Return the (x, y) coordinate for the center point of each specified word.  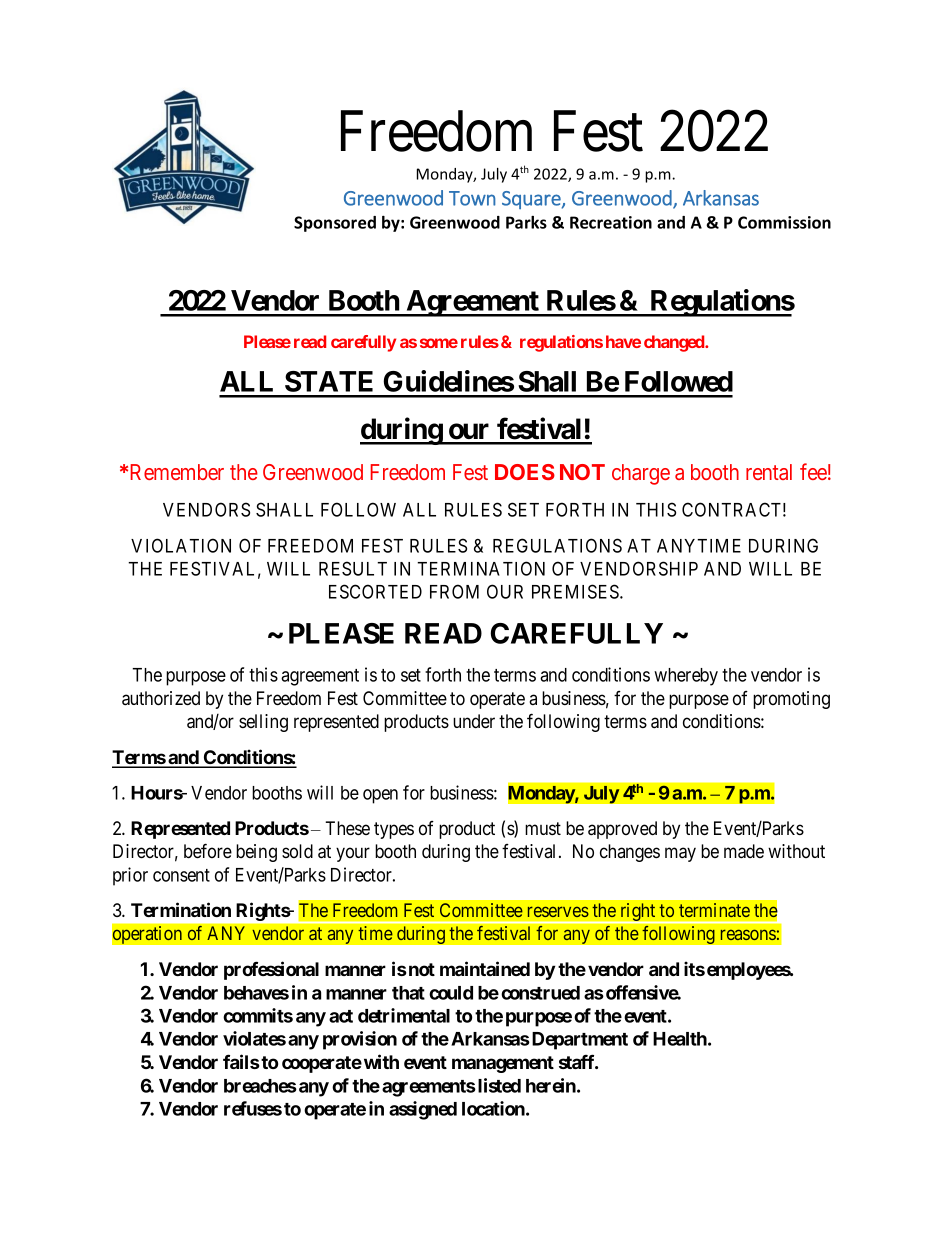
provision (360, 1040)
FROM (454, 591)
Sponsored (335, 224)
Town (472, 198)
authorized (161, 698)
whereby (686, 677)
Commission (784, 222)
